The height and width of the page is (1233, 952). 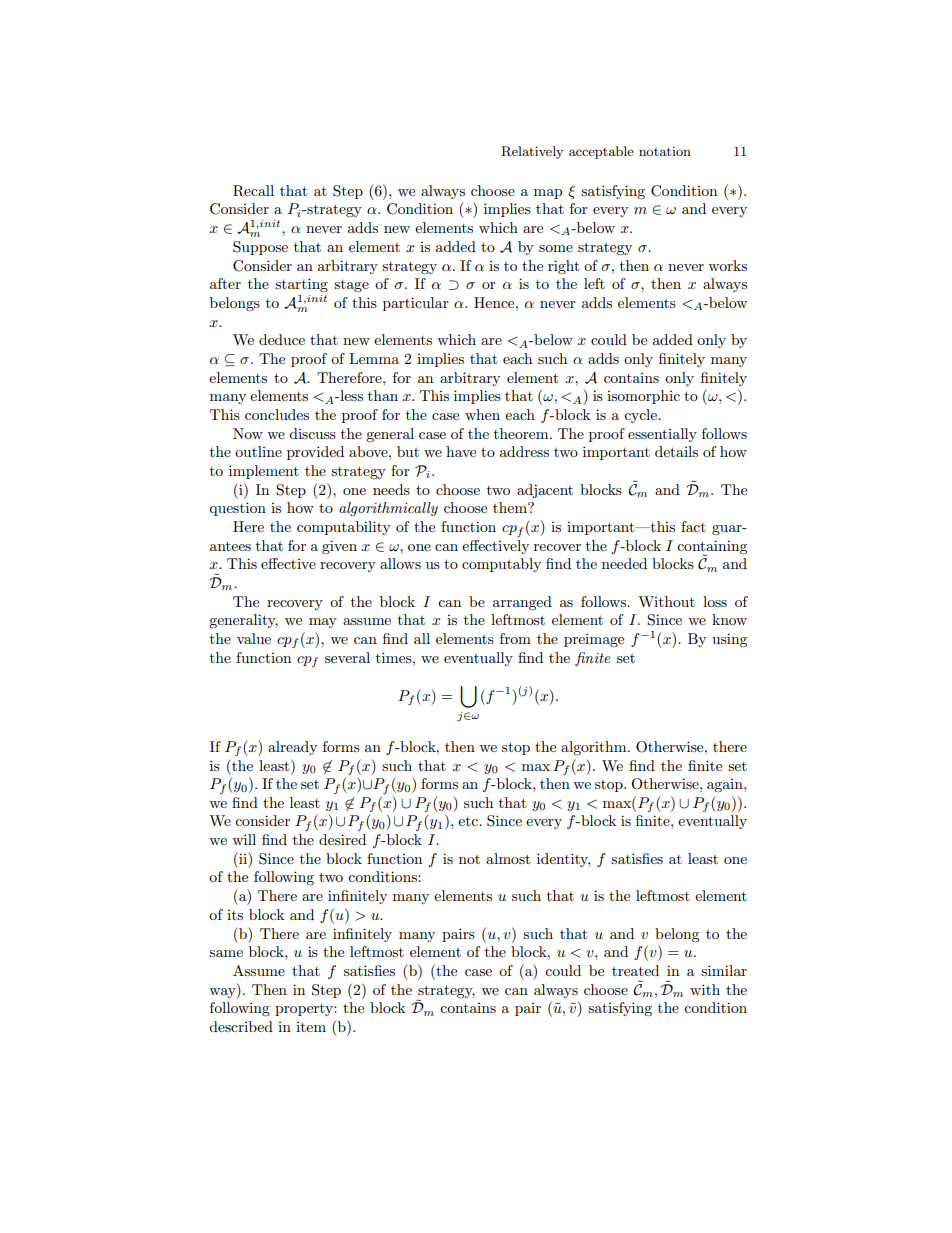 I want to click on loss, so click(x=715, y=601).
